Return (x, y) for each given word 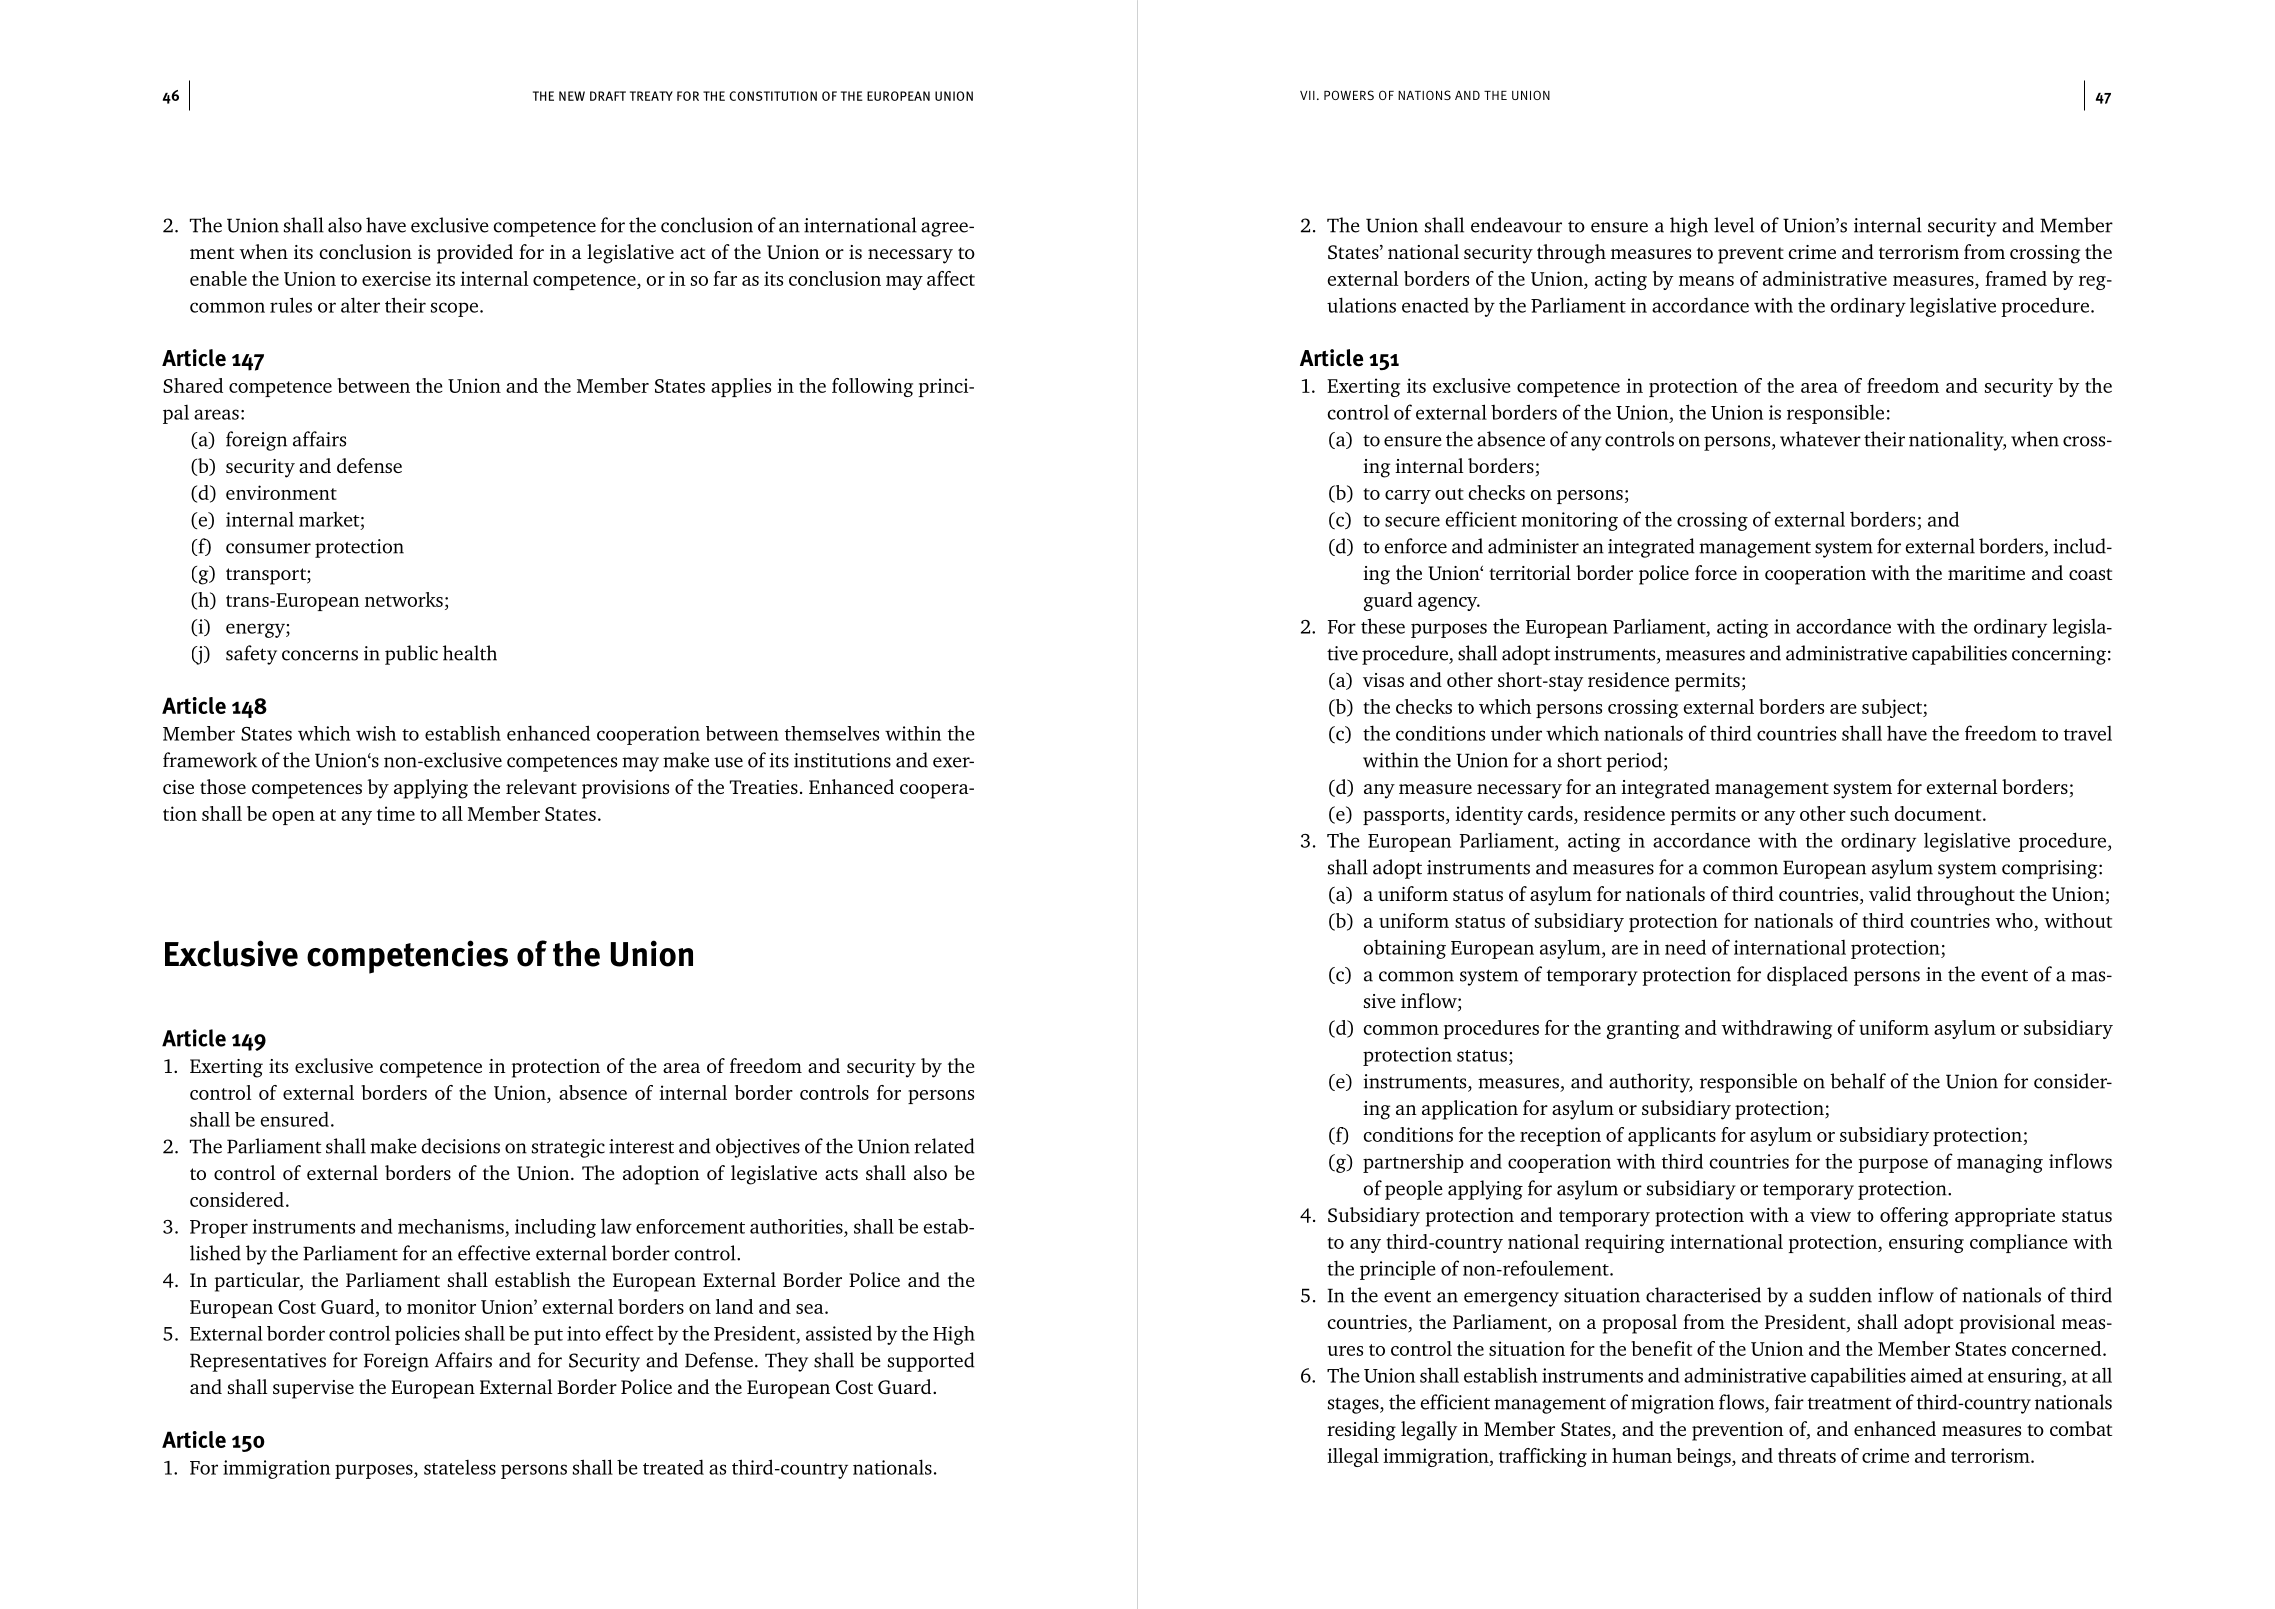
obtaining (1404, 949)
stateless (460, 1467)
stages (1354, 1406)
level (1734, 225)
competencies (407, 957)
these (1383, 626)
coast (2090, 574)
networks (404, 599)
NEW (572, 96)
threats (1807, 1455)
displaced (1807, 976)
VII (1307, 95)
